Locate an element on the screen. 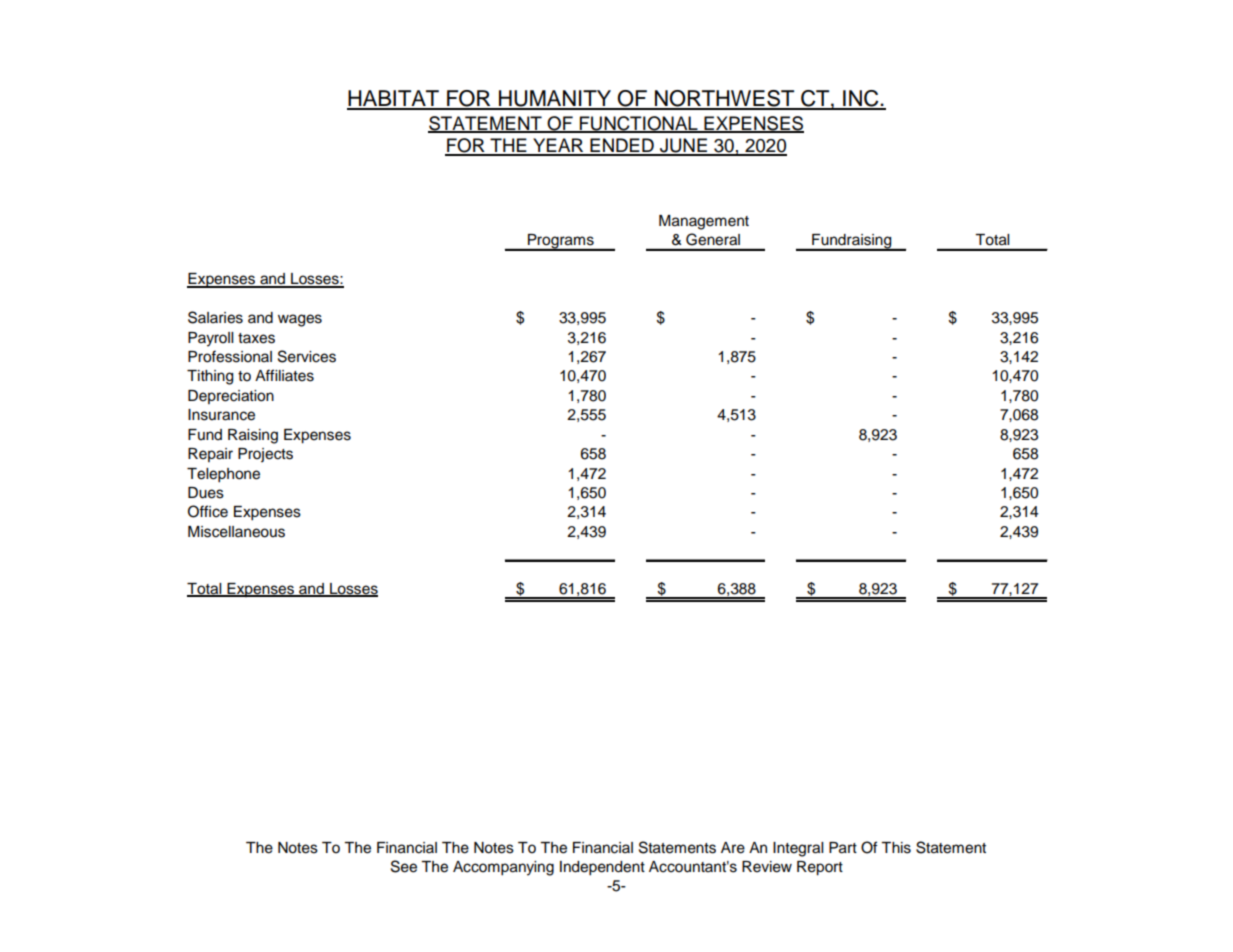 This screenshot has width=1233, height=952. INC is located at coordinates (861, 99).
